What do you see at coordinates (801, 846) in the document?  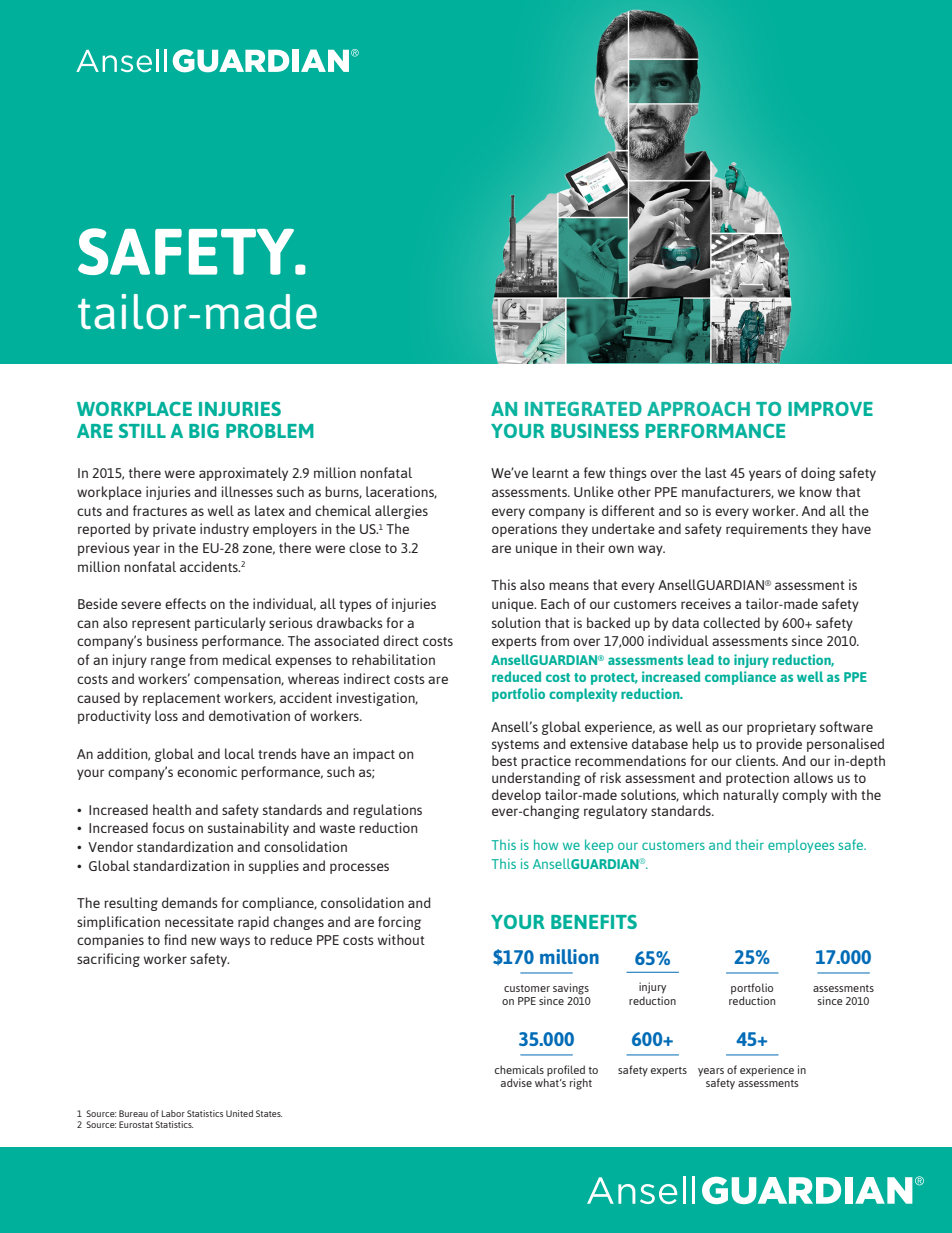 I see `employees` at bounding box center [801, 846].
